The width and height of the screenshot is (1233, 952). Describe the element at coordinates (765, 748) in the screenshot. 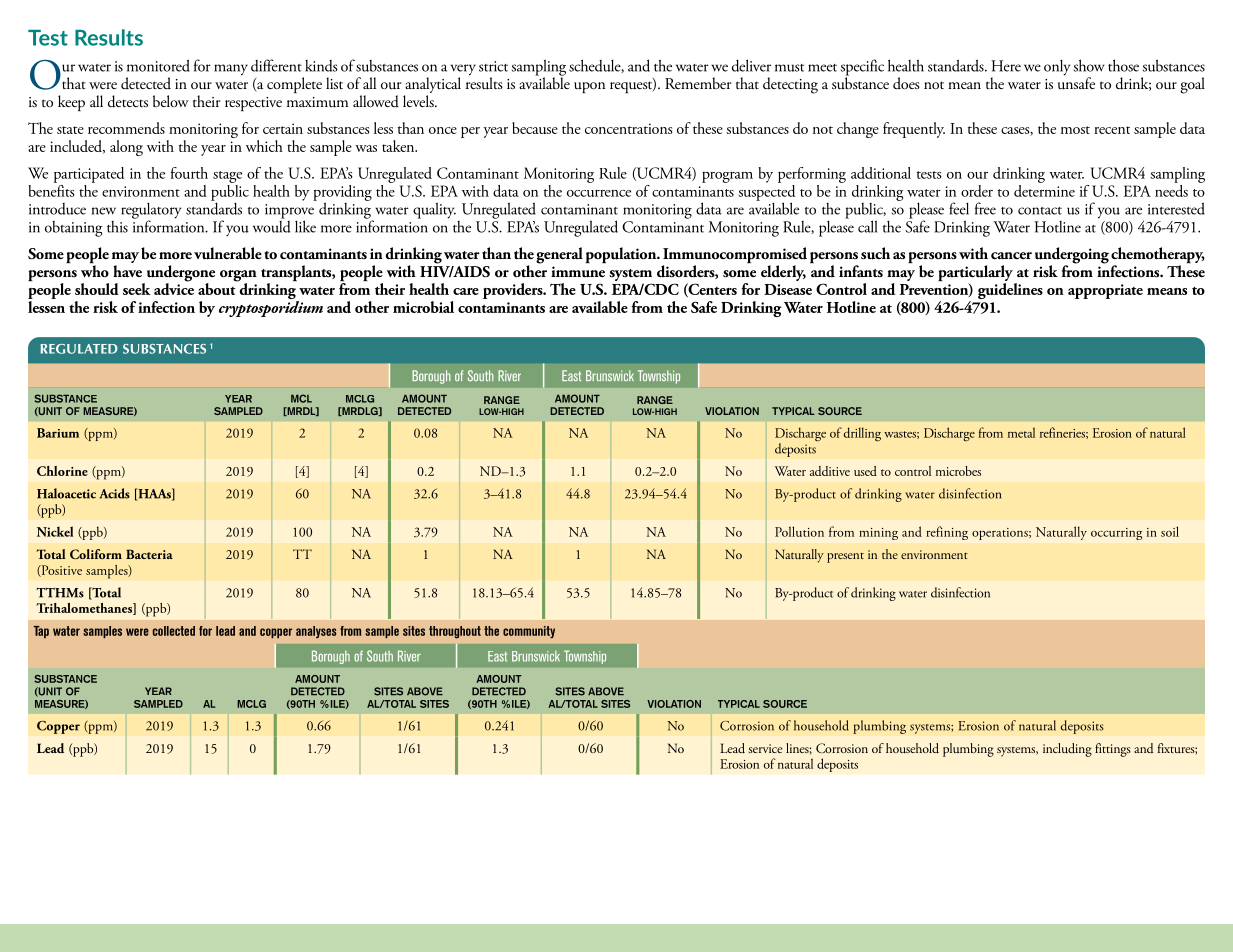

I see `service` at that location.
